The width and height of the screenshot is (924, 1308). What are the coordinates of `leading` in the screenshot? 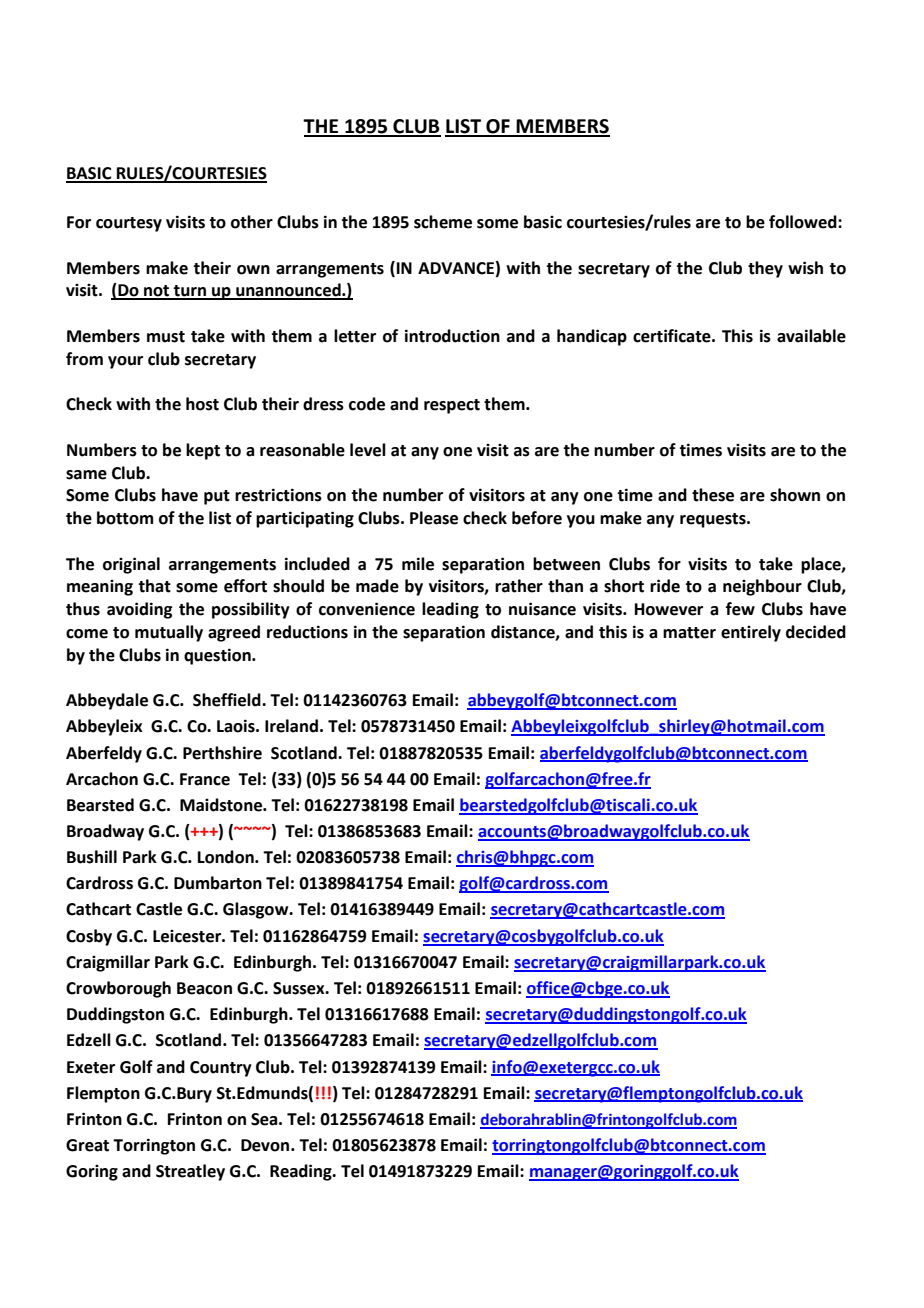 It's located at (450, 610).
